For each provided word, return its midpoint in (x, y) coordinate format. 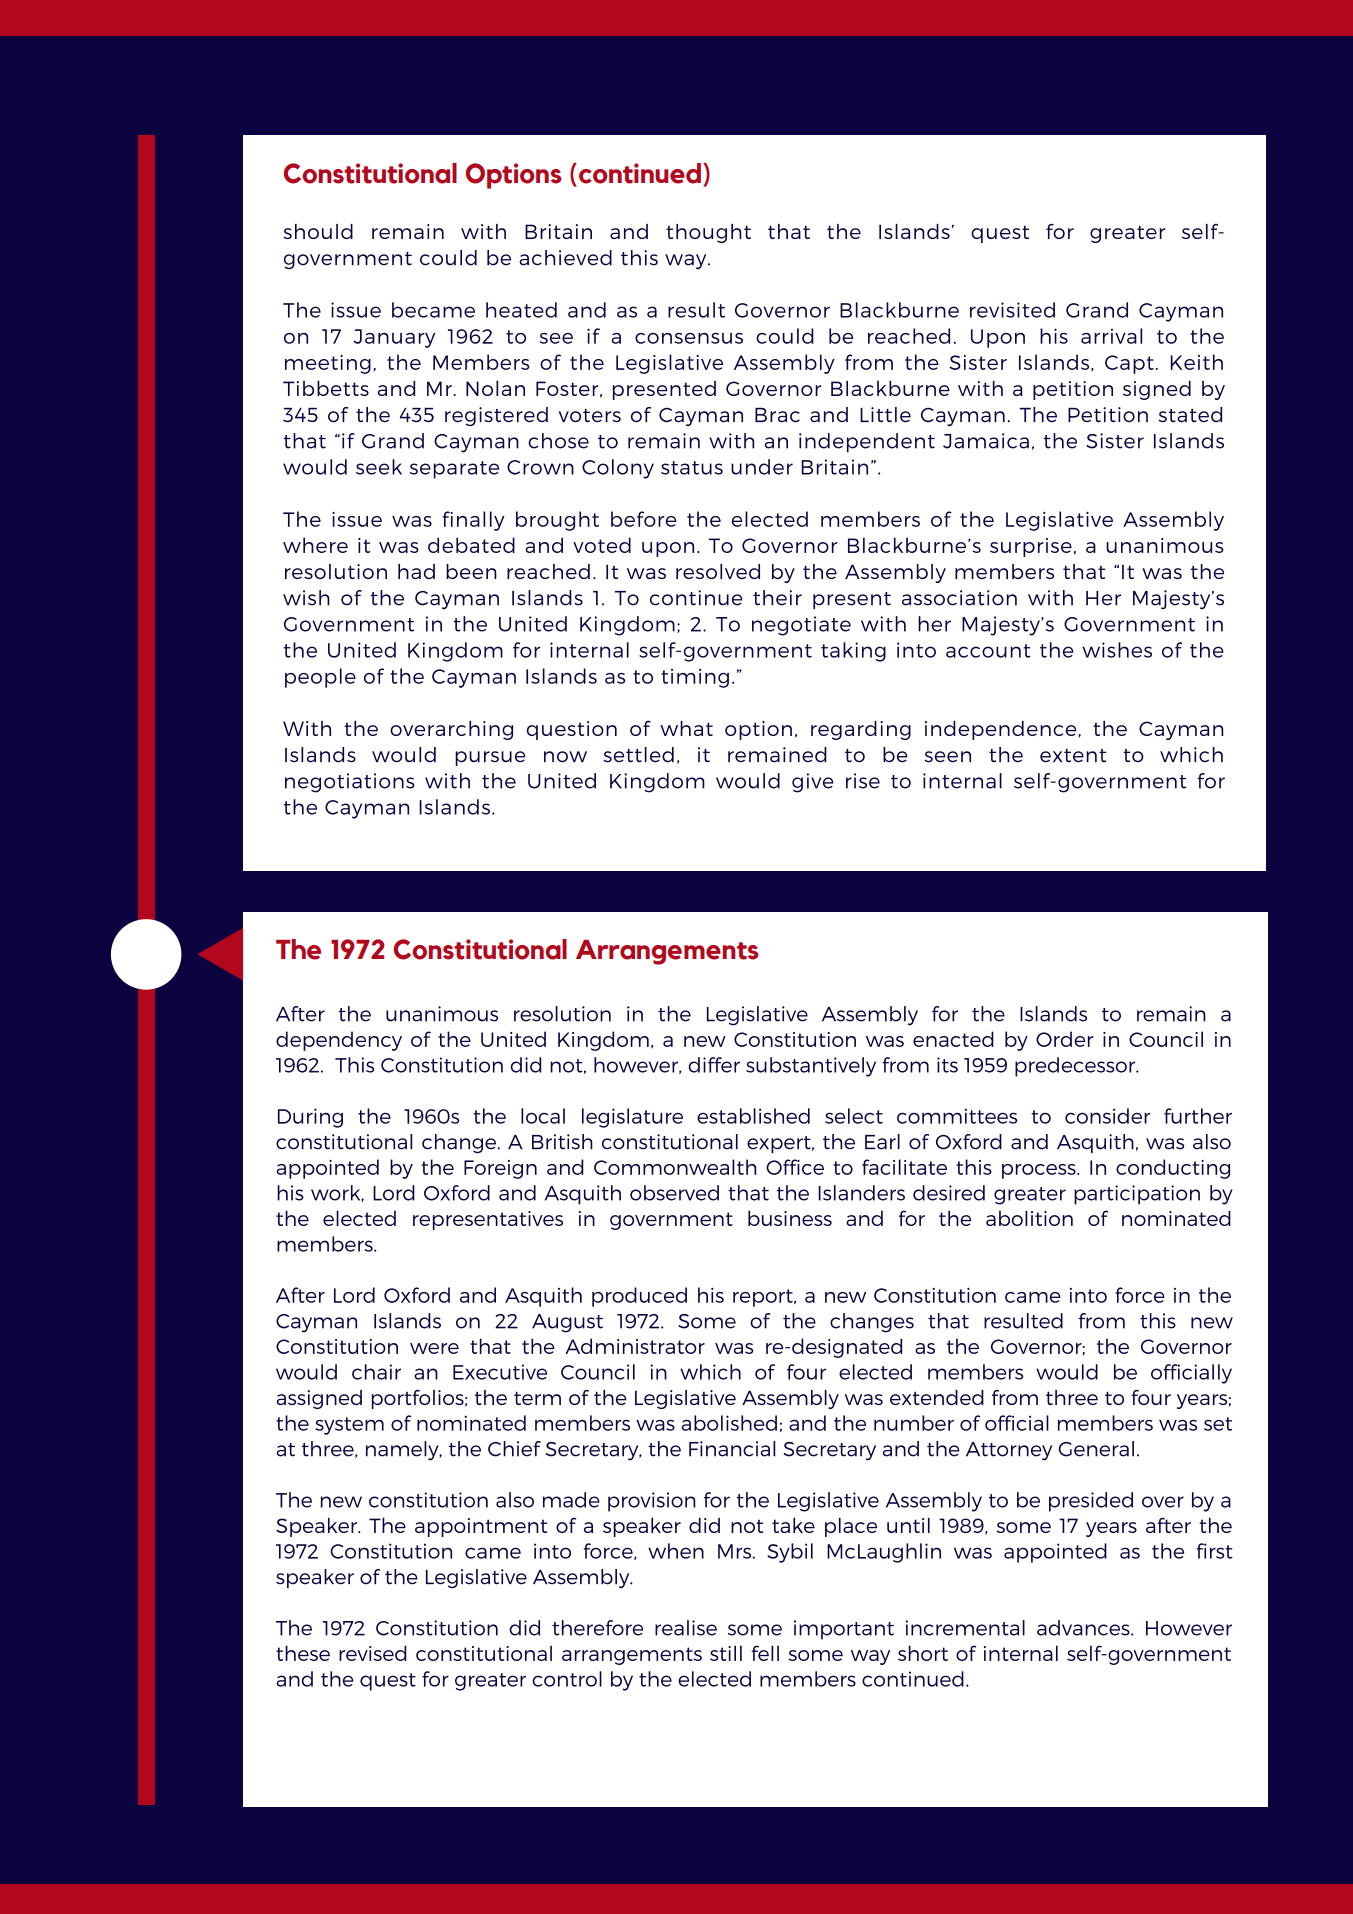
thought (708, 233)
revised (373, 1653)
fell (765, 1653)
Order (1065, 1039)
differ (714, 1065)
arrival (1111, 336)
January (394, 338)
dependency (339, 1041)
